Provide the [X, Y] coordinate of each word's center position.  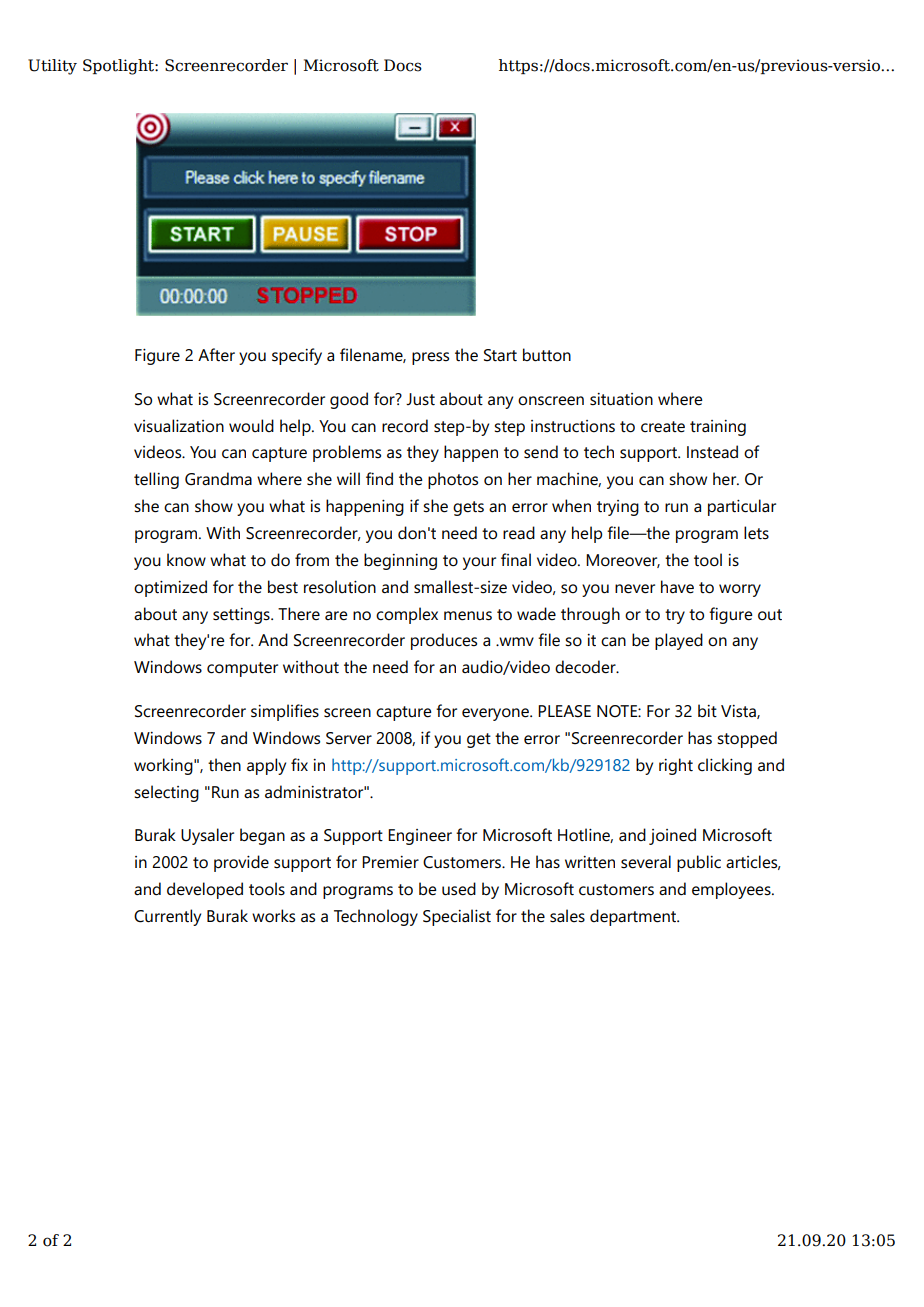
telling [156, 480]
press [430, 358]
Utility [52, 67]
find [379, 479]
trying [618, 508]
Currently [167, 917]
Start [500, 355]
